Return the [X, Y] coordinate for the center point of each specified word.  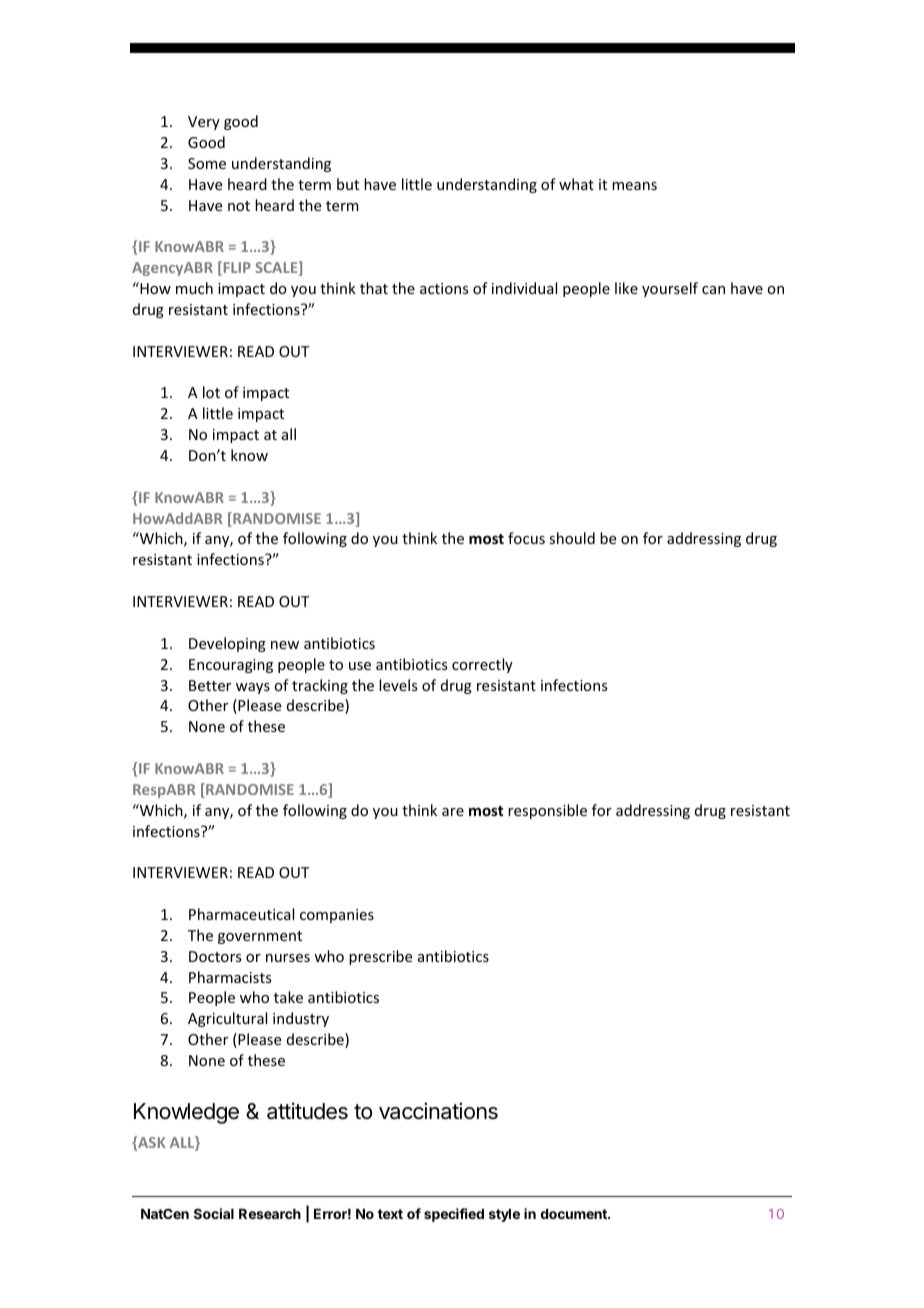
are [453, 812]
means [634, 186]
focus [526, 538]
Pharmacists [230, 977]
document [575, 1214]
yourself [670, 289]
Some [207, 163]
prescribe [380, 957]
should [572, 538]
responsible [547, 811]
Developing [227, 644]
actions [444, 288]
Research [270, 1214]
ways [253, 688]
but [348, 184]
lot [211, 392]
